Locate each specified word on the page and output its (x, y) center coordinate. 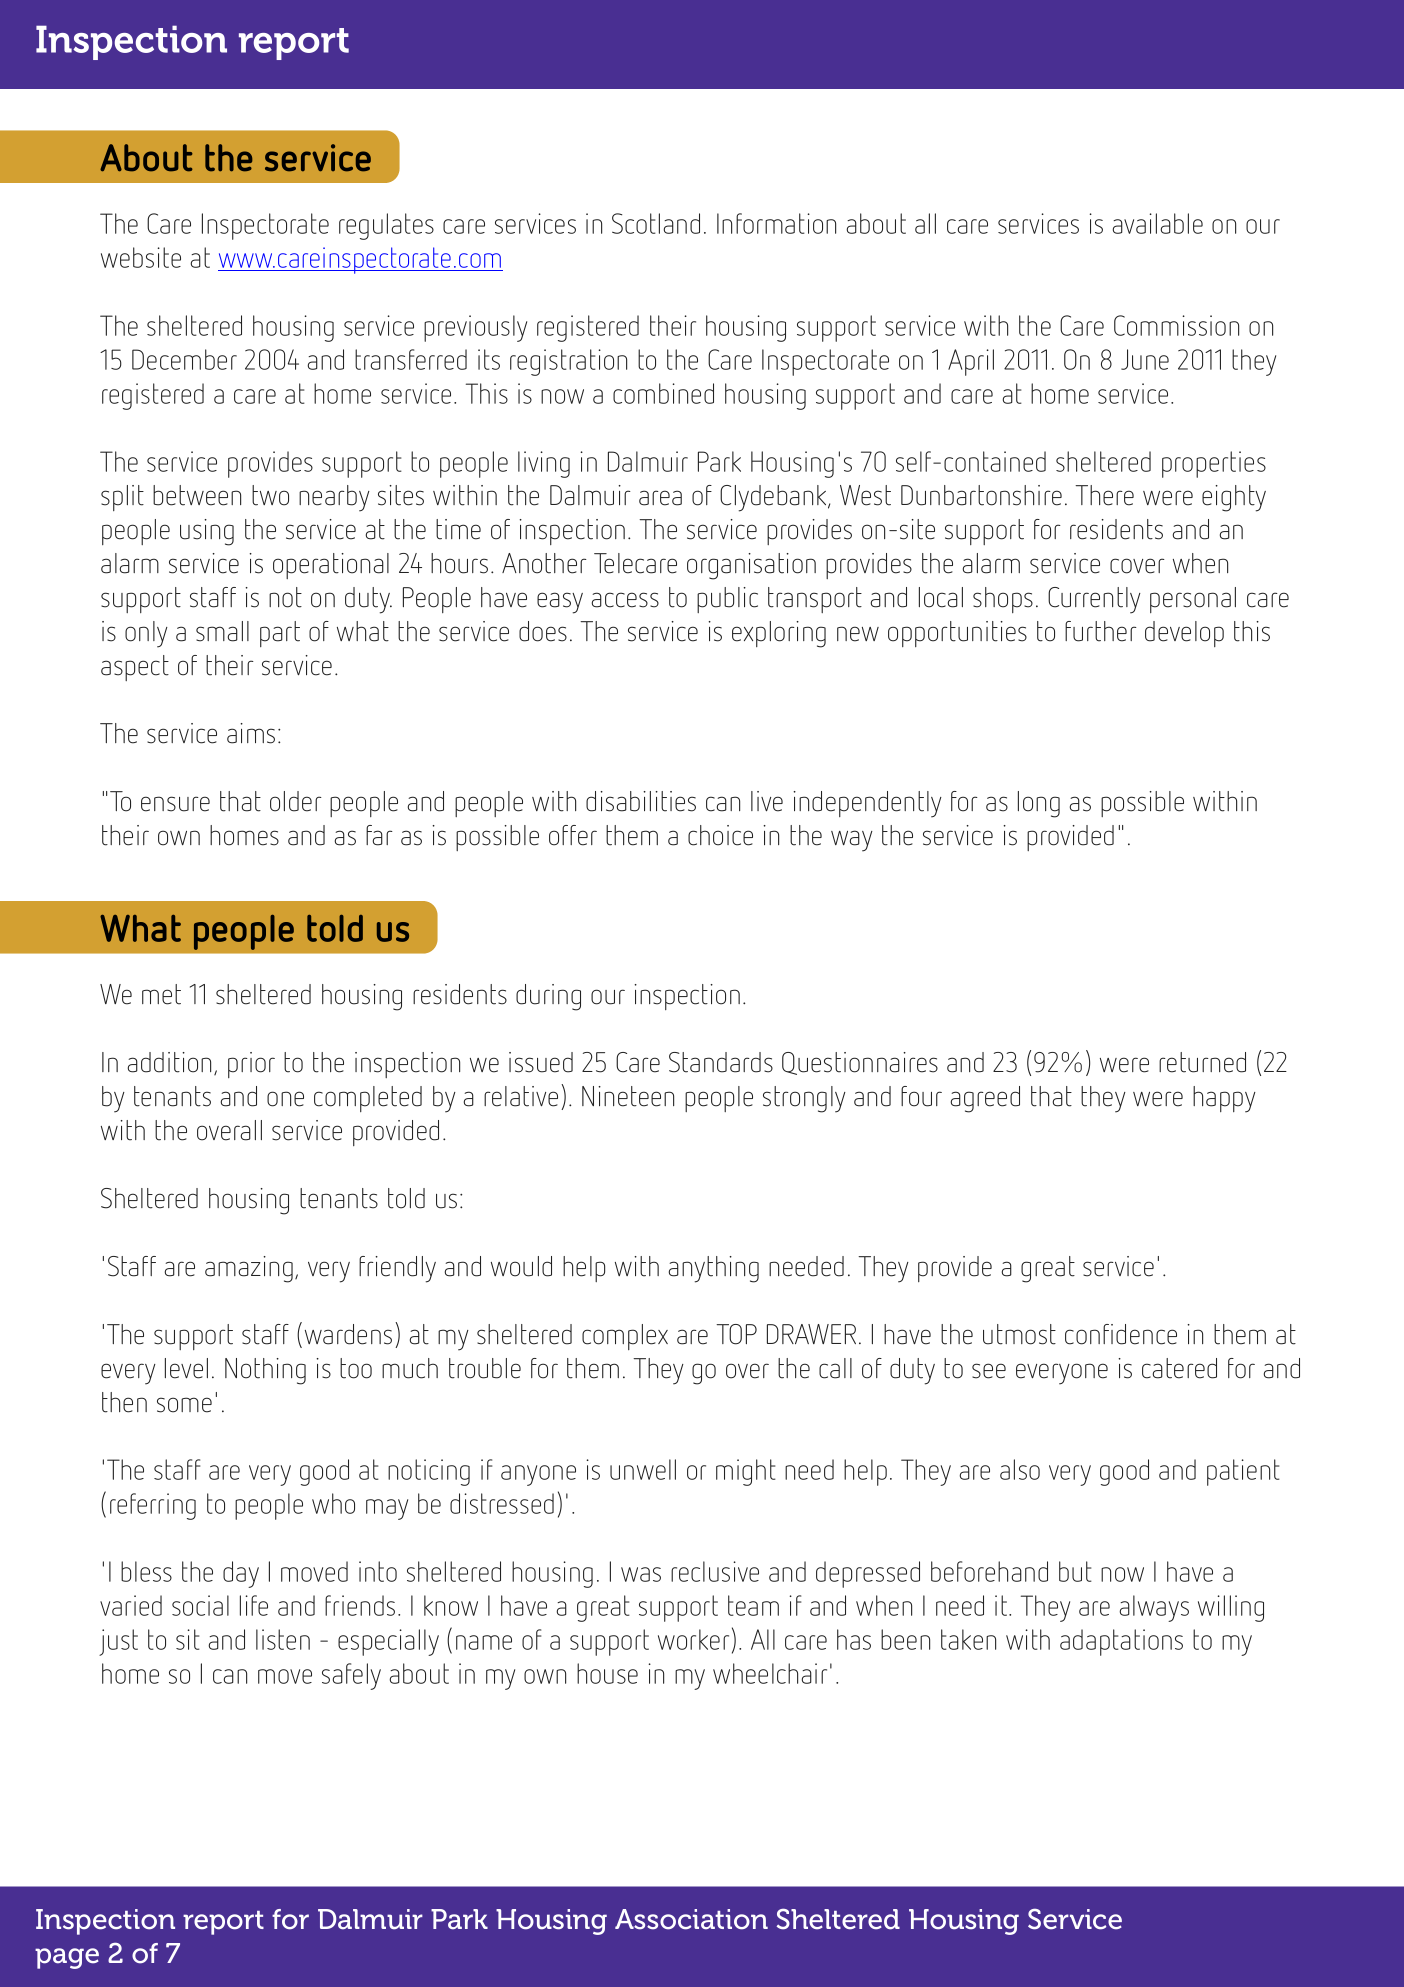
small (222, 631)
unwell (643, 1469)
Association (691, 1919)
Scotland (656, 223)
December (184, 359)
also (1020, 1469)
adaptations (1121, 1642)
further (1101, 631)
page (67, 1958)
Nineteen (628, 1096)
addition (169, 1062)
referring (153, 1506)
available (1157, 223)
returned (1202, 1062)
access (625, 600)
